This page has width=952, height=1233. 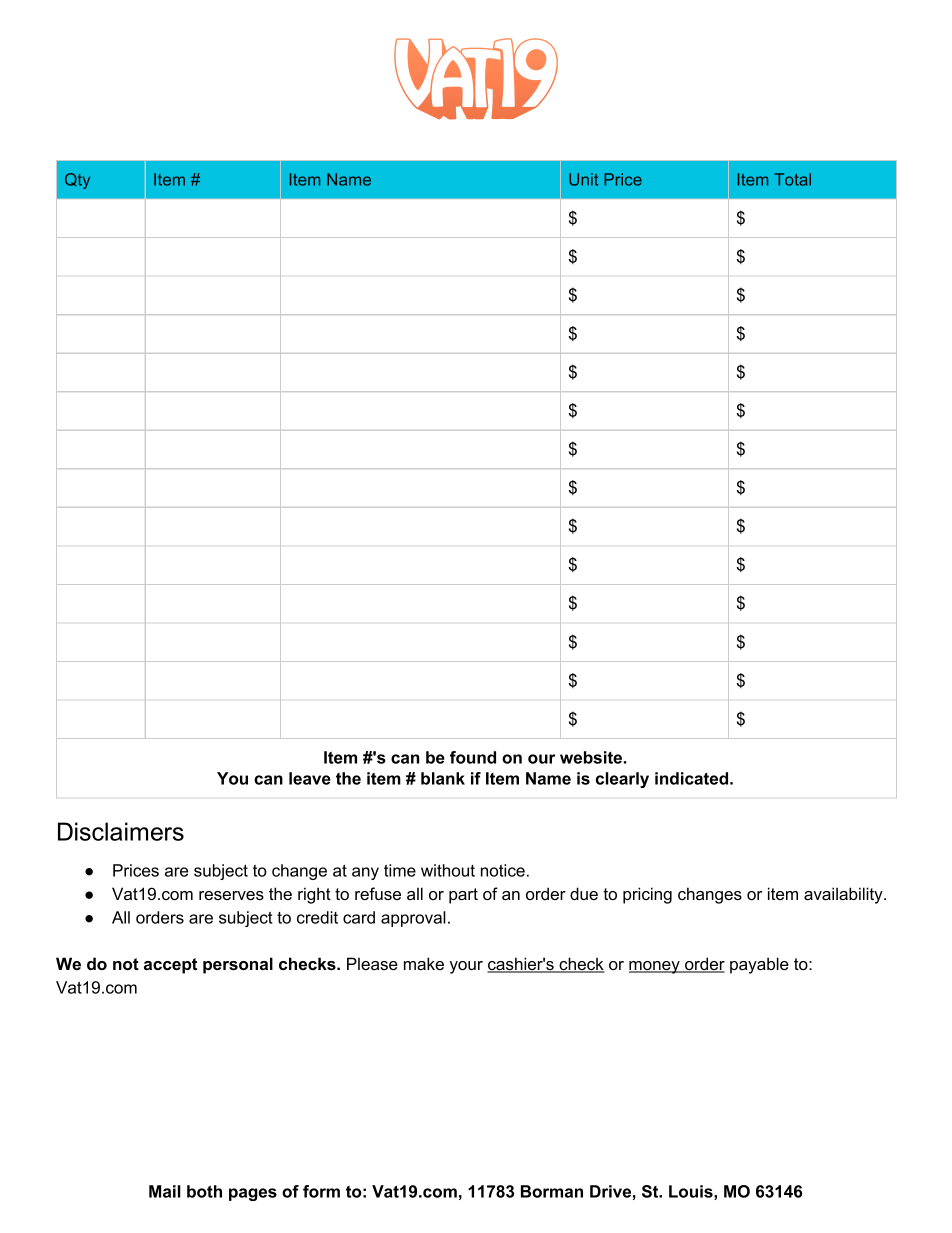 What do you see at coordinates (473, 757) in the page?
I see `found` at bounding box center [473, 757].
